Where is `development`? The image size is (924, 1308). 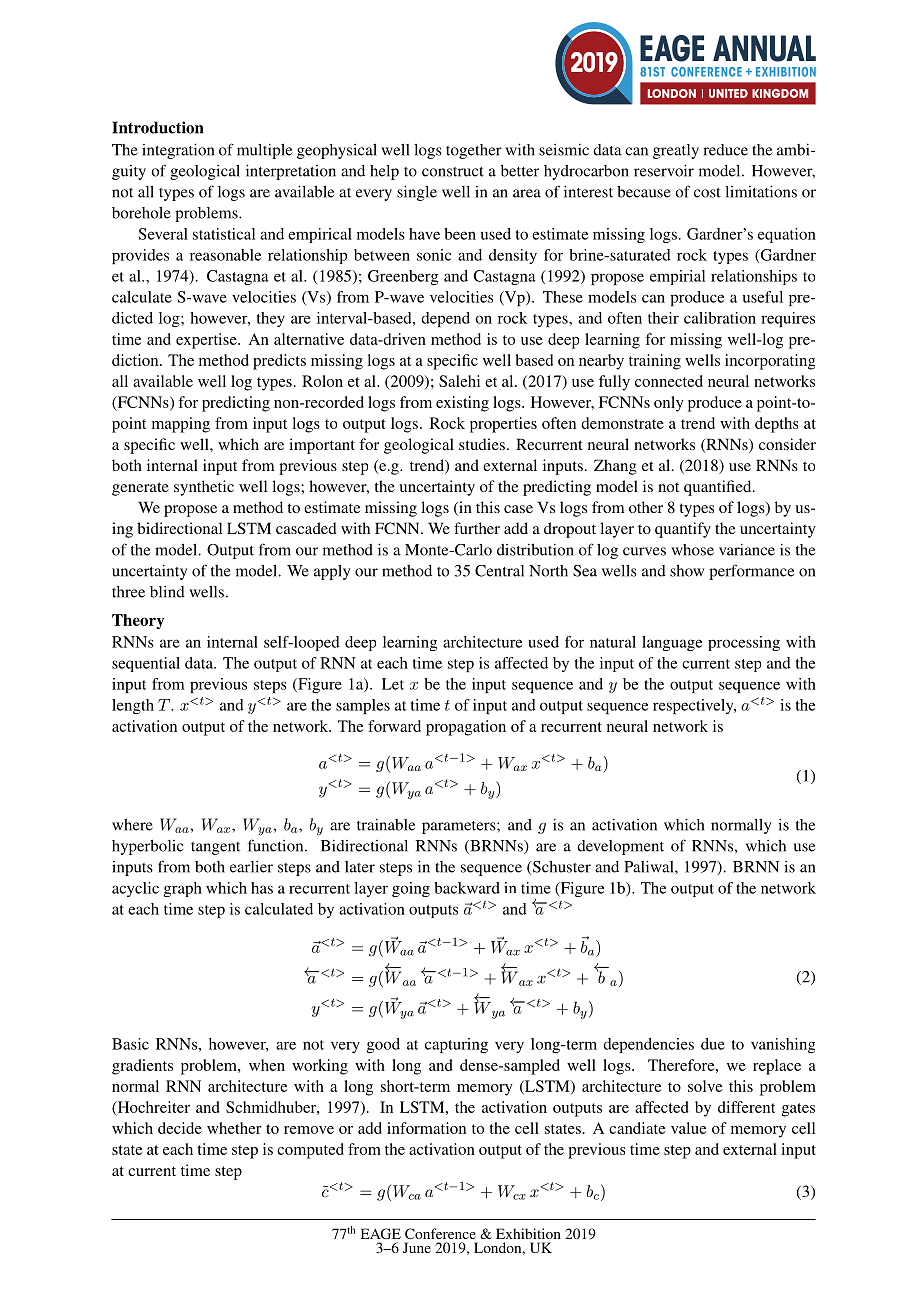
development is located at coordinates (620, 847).
